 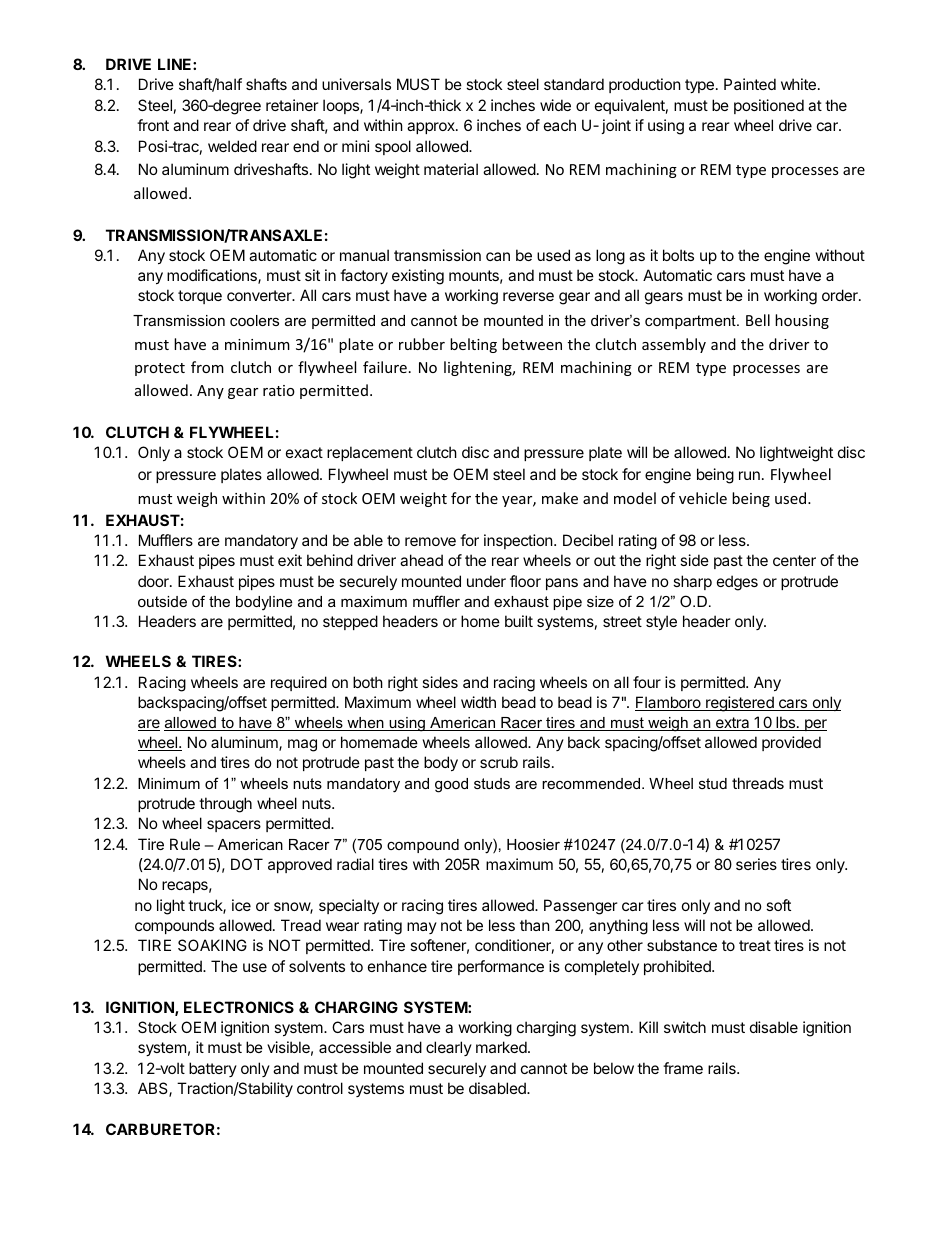 I want to click on wide, so click(x=555, y=105).
